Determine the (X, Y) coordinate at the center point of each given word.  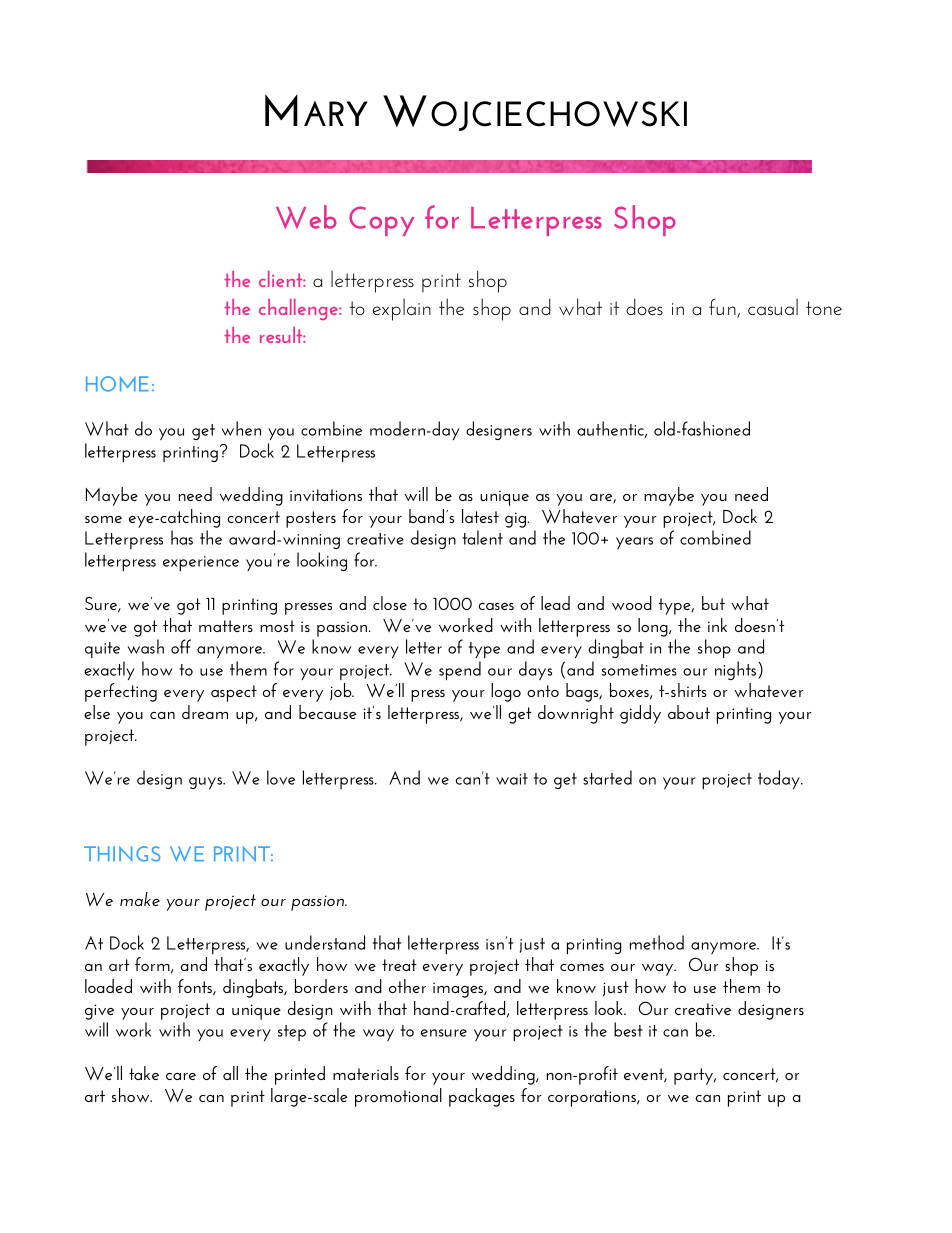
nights (735, 670)
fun (723, 308)
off (181, 646)
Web (306, 217)
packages (482, 1097)
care (181, 1076)
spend (460, 670)
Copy (381, 221)
